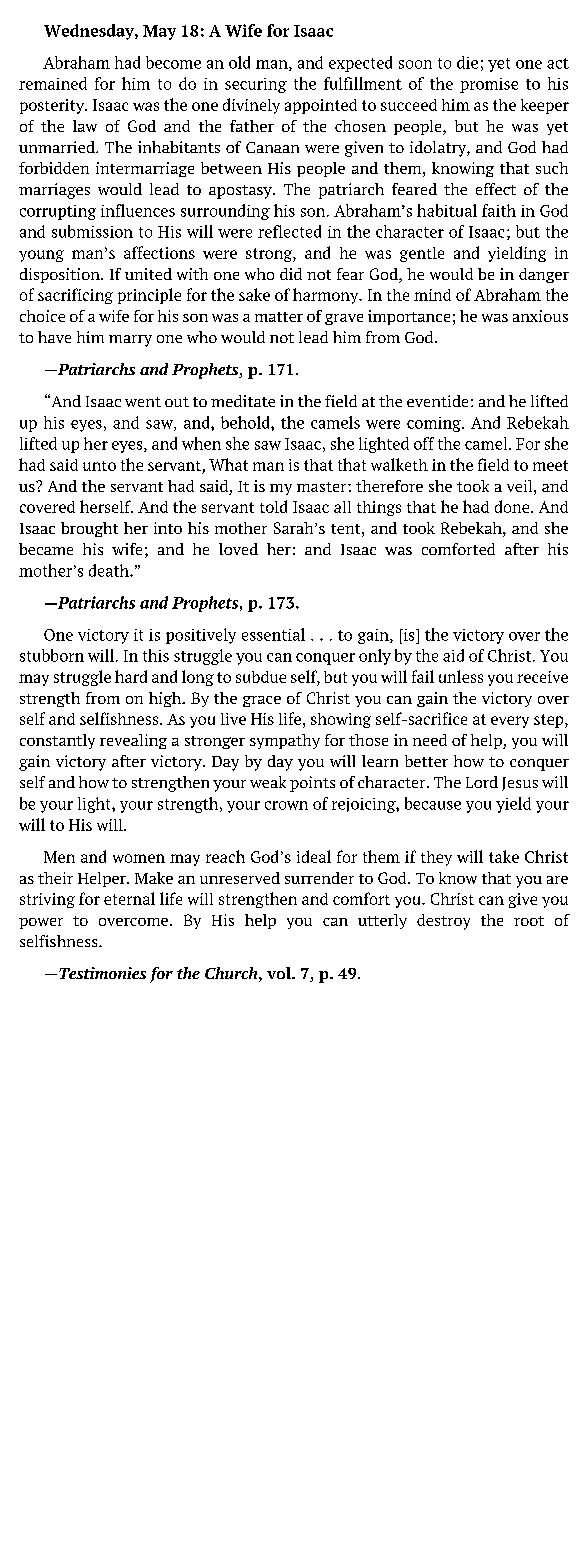  What do you see at coordinates (90, 32) in the screenshot?
I see `Wednesday` at bounding box center [90, 32].
